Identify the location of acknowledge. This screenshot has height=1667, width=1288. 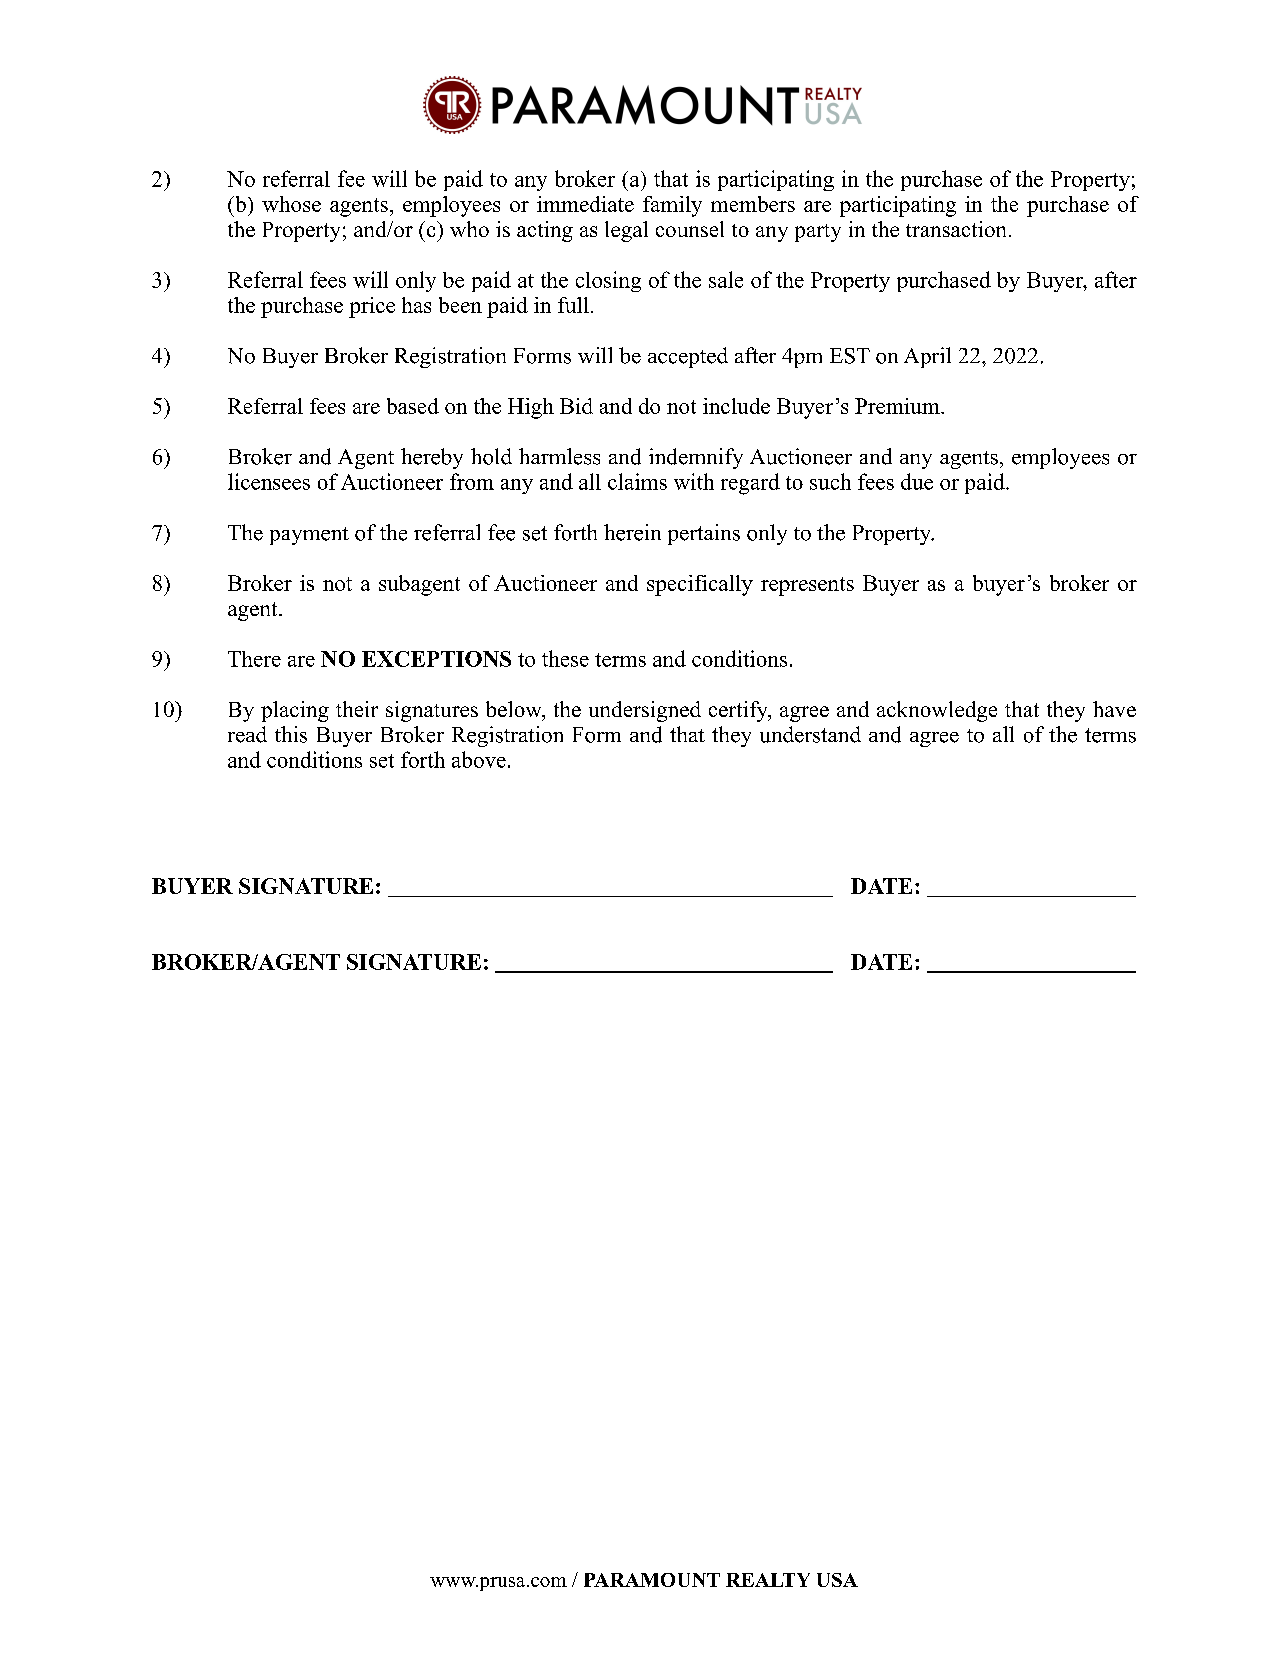
(937, 711).
